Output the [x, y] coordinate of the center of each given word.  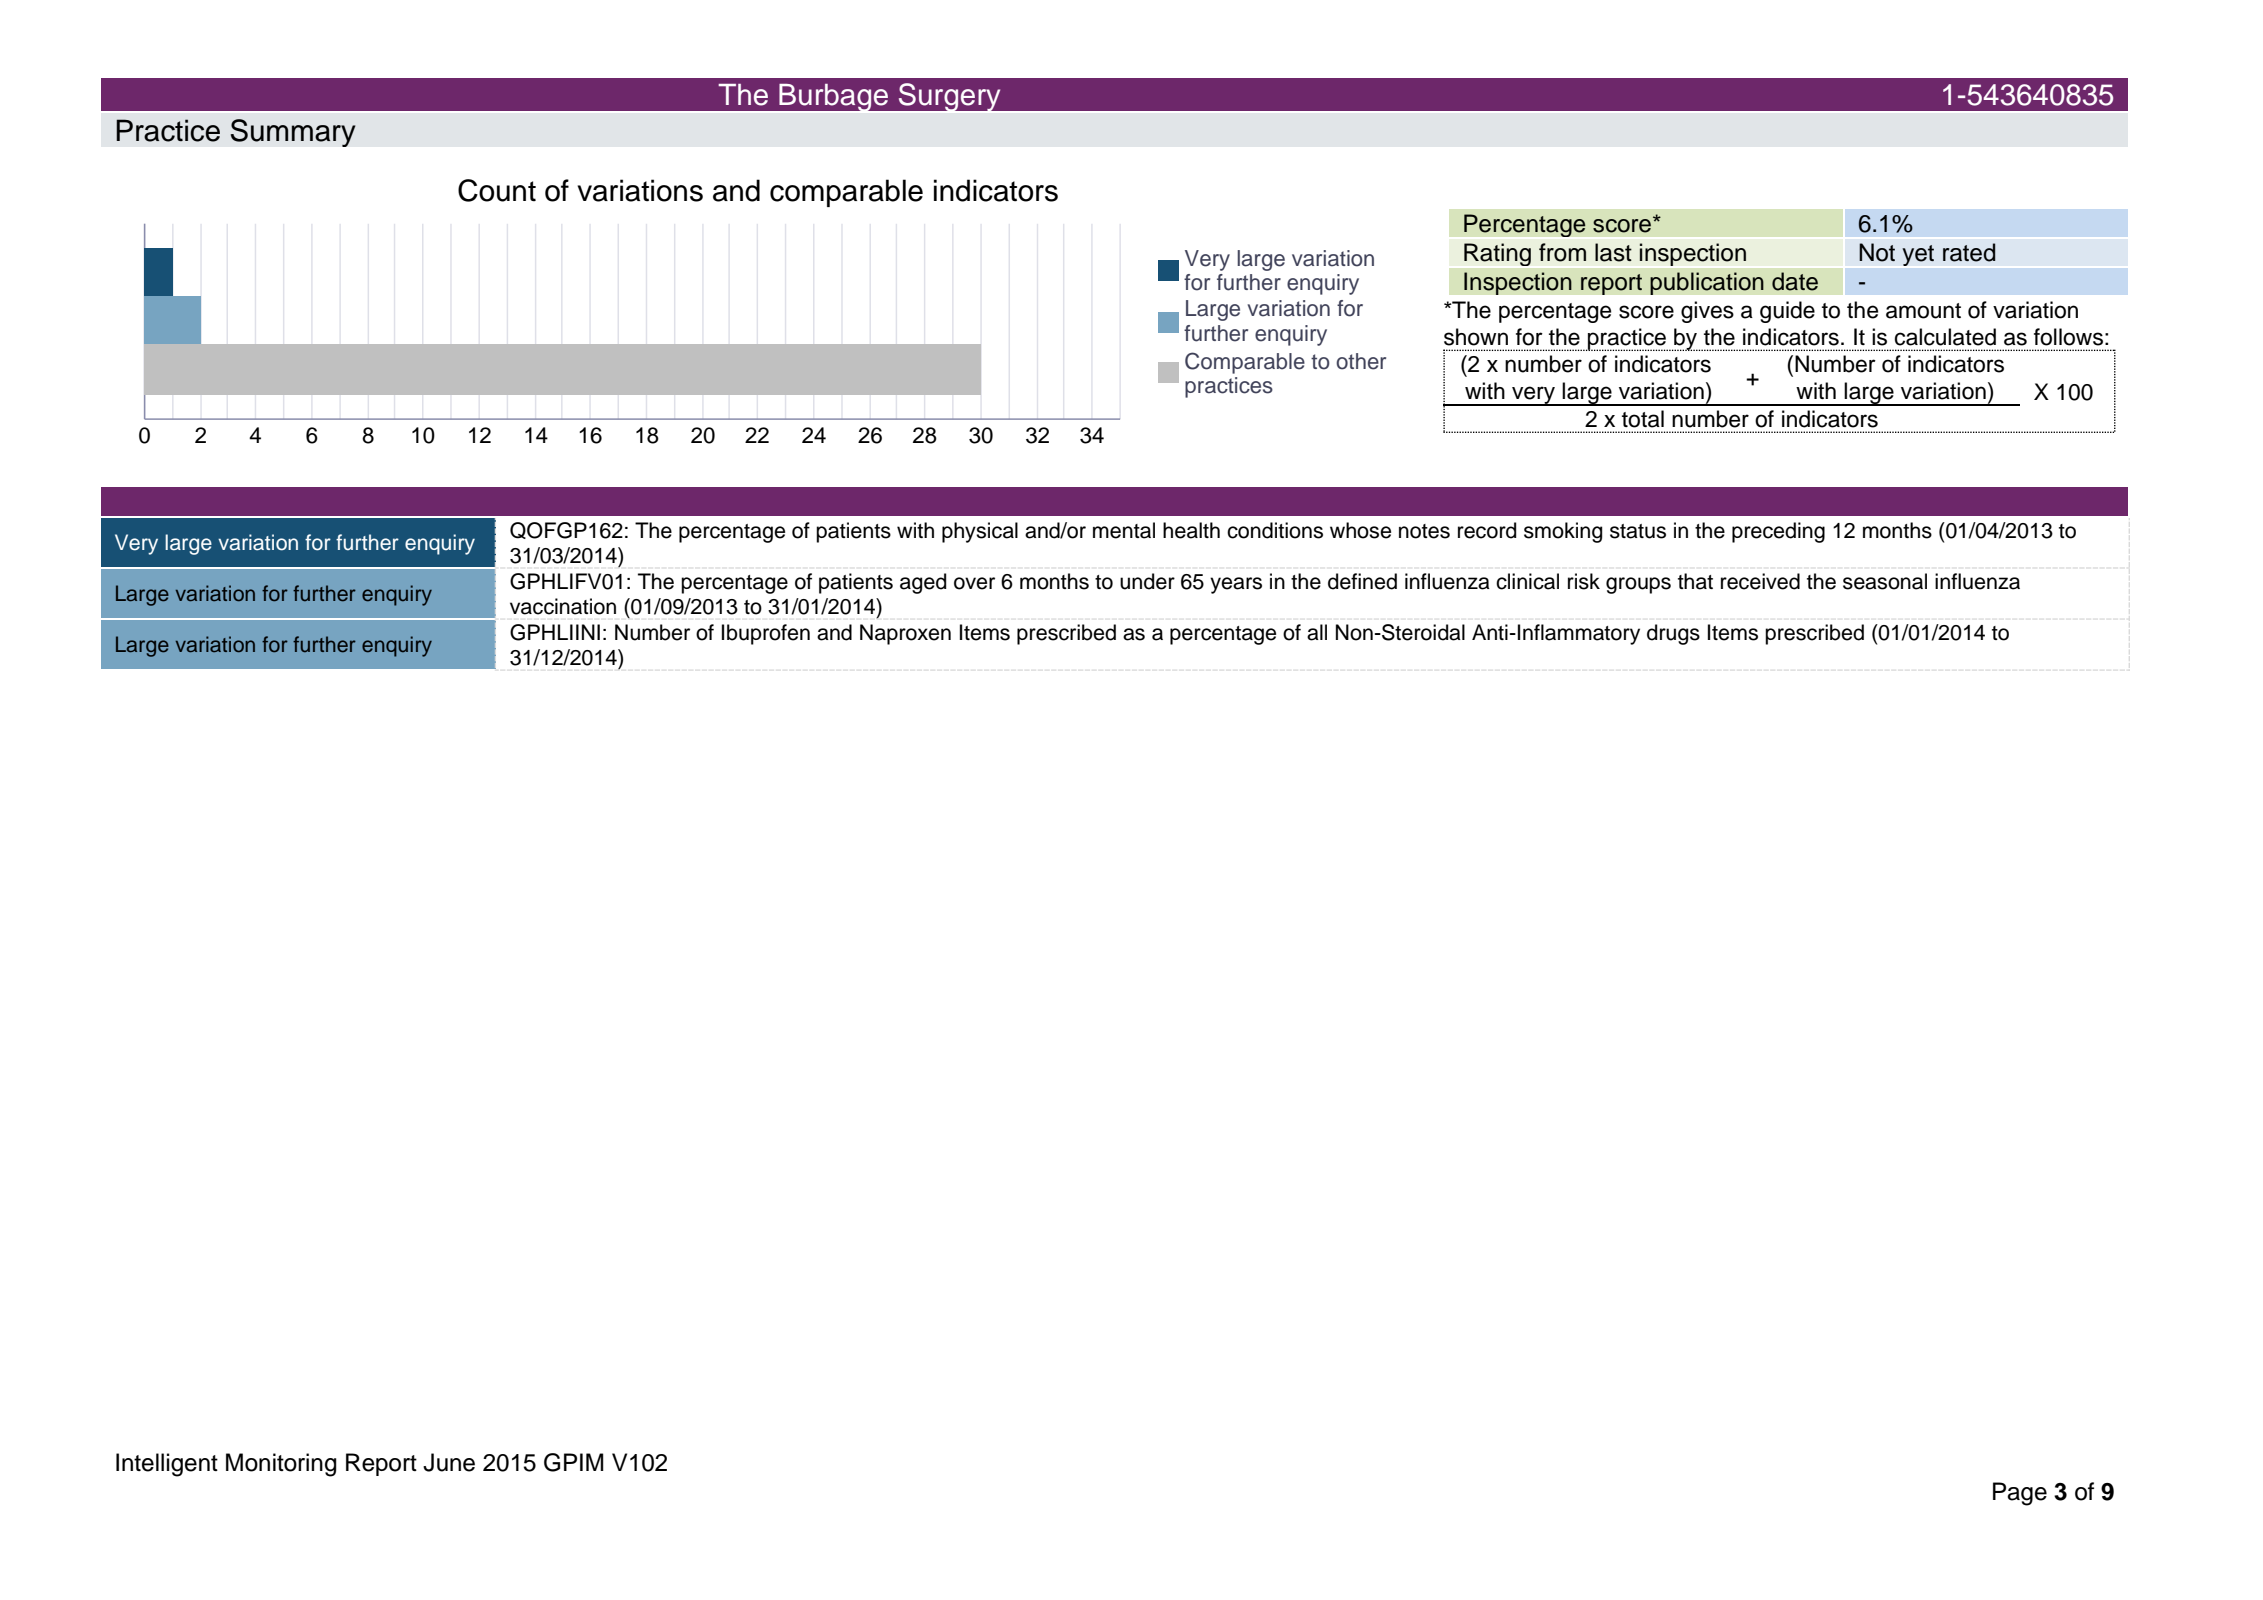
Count [497, 190]
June [449, 1462]
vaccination [563, 606]
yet [1918, 255]
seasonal [1885, 581]
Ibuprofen [766, 634]
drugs [1673, 634]
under [1147, 581]
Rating [1497, 254]
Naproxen [905, 634]
